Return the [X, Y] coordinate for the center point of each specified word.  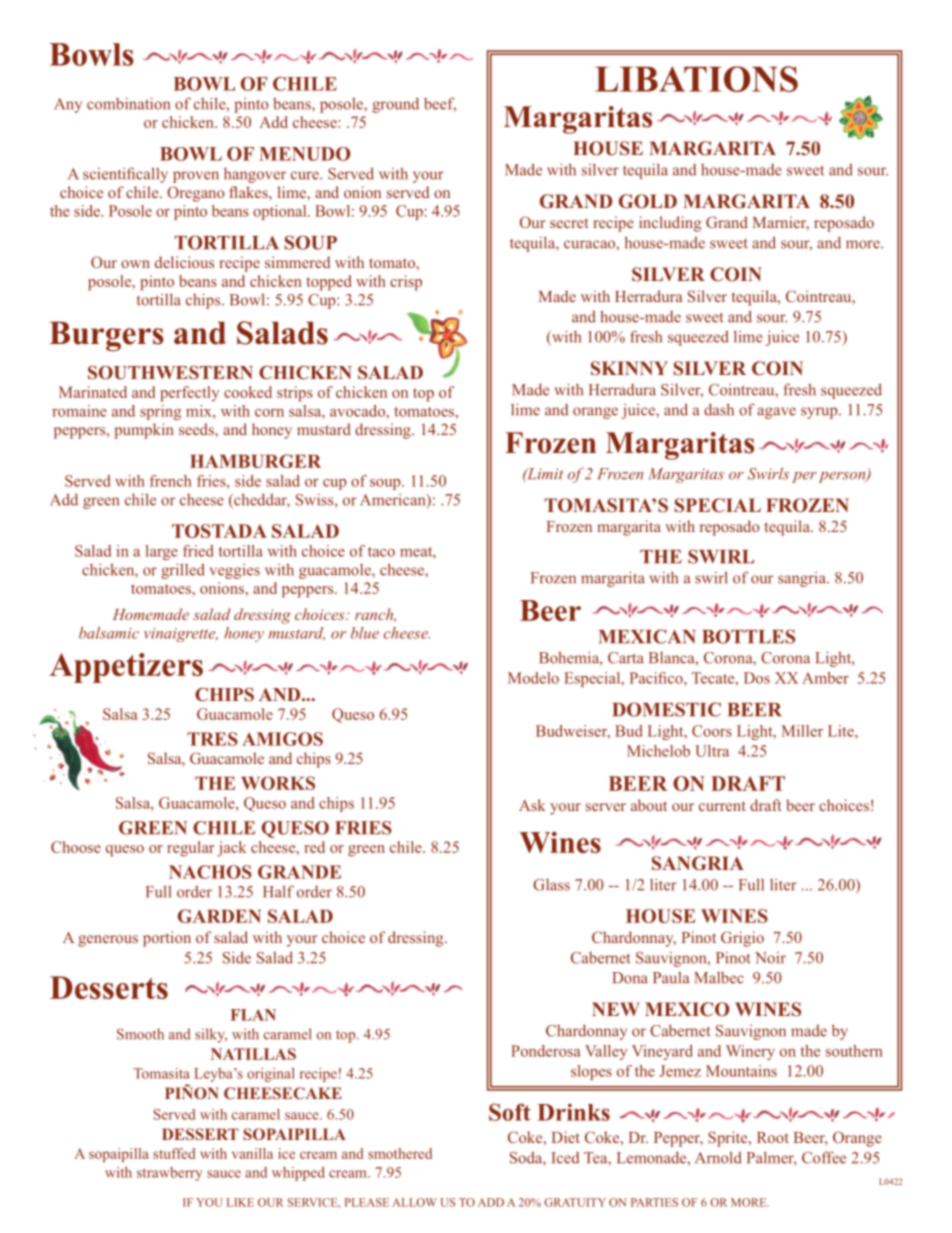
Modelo [533, 678]
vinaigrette [181, 635]
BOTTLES [748, 636]
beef [440, 104]
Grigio [742, 939]
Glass [551, 885]
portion [167, 939]
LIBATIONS [696, 79]
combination [128, 103]
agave [776, 413]
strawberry [170, 1174]
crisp [406, 283]
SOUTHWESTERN [170, 372]
